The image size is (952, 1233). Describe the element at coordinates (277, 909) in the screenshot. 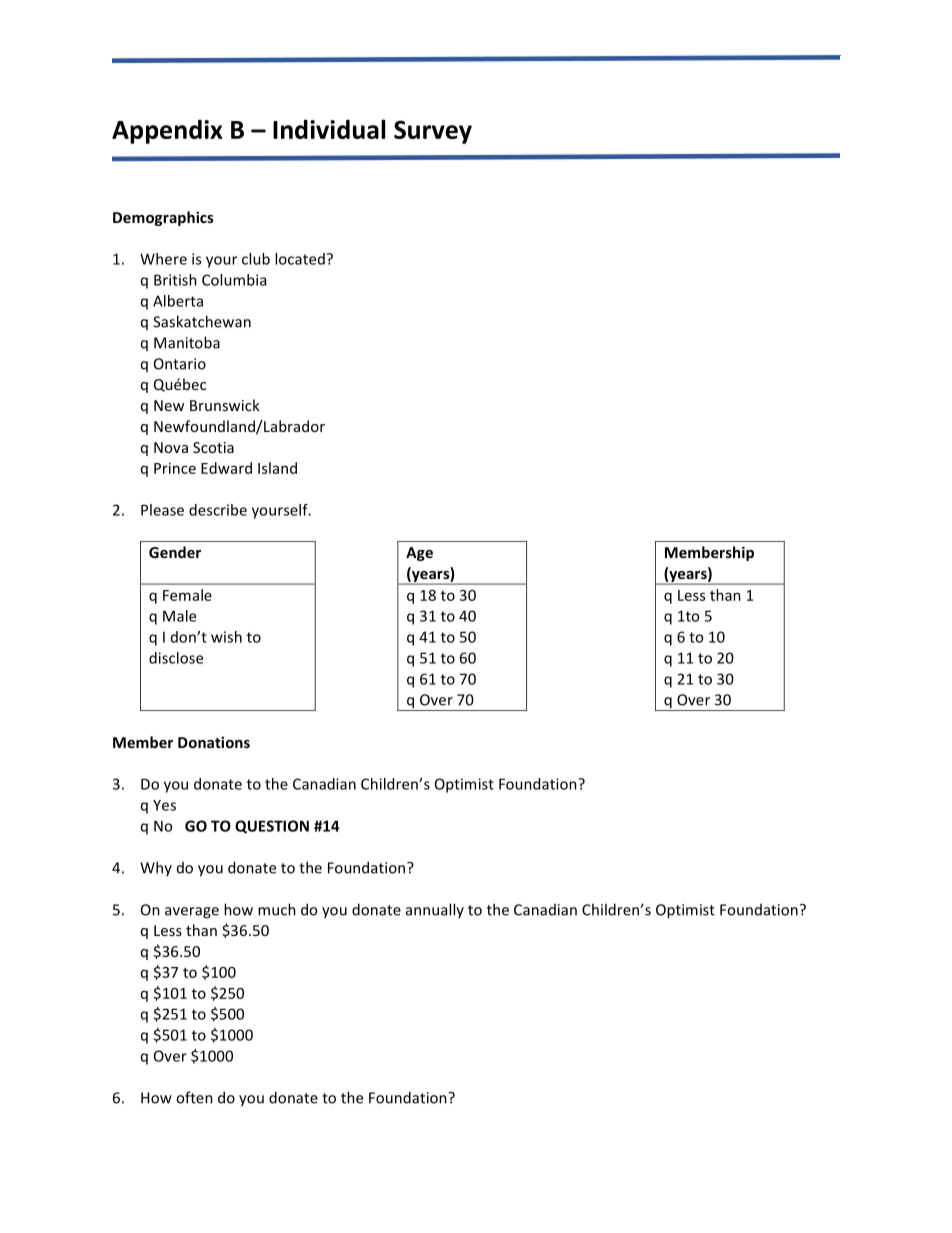

I see `much` at that location.
